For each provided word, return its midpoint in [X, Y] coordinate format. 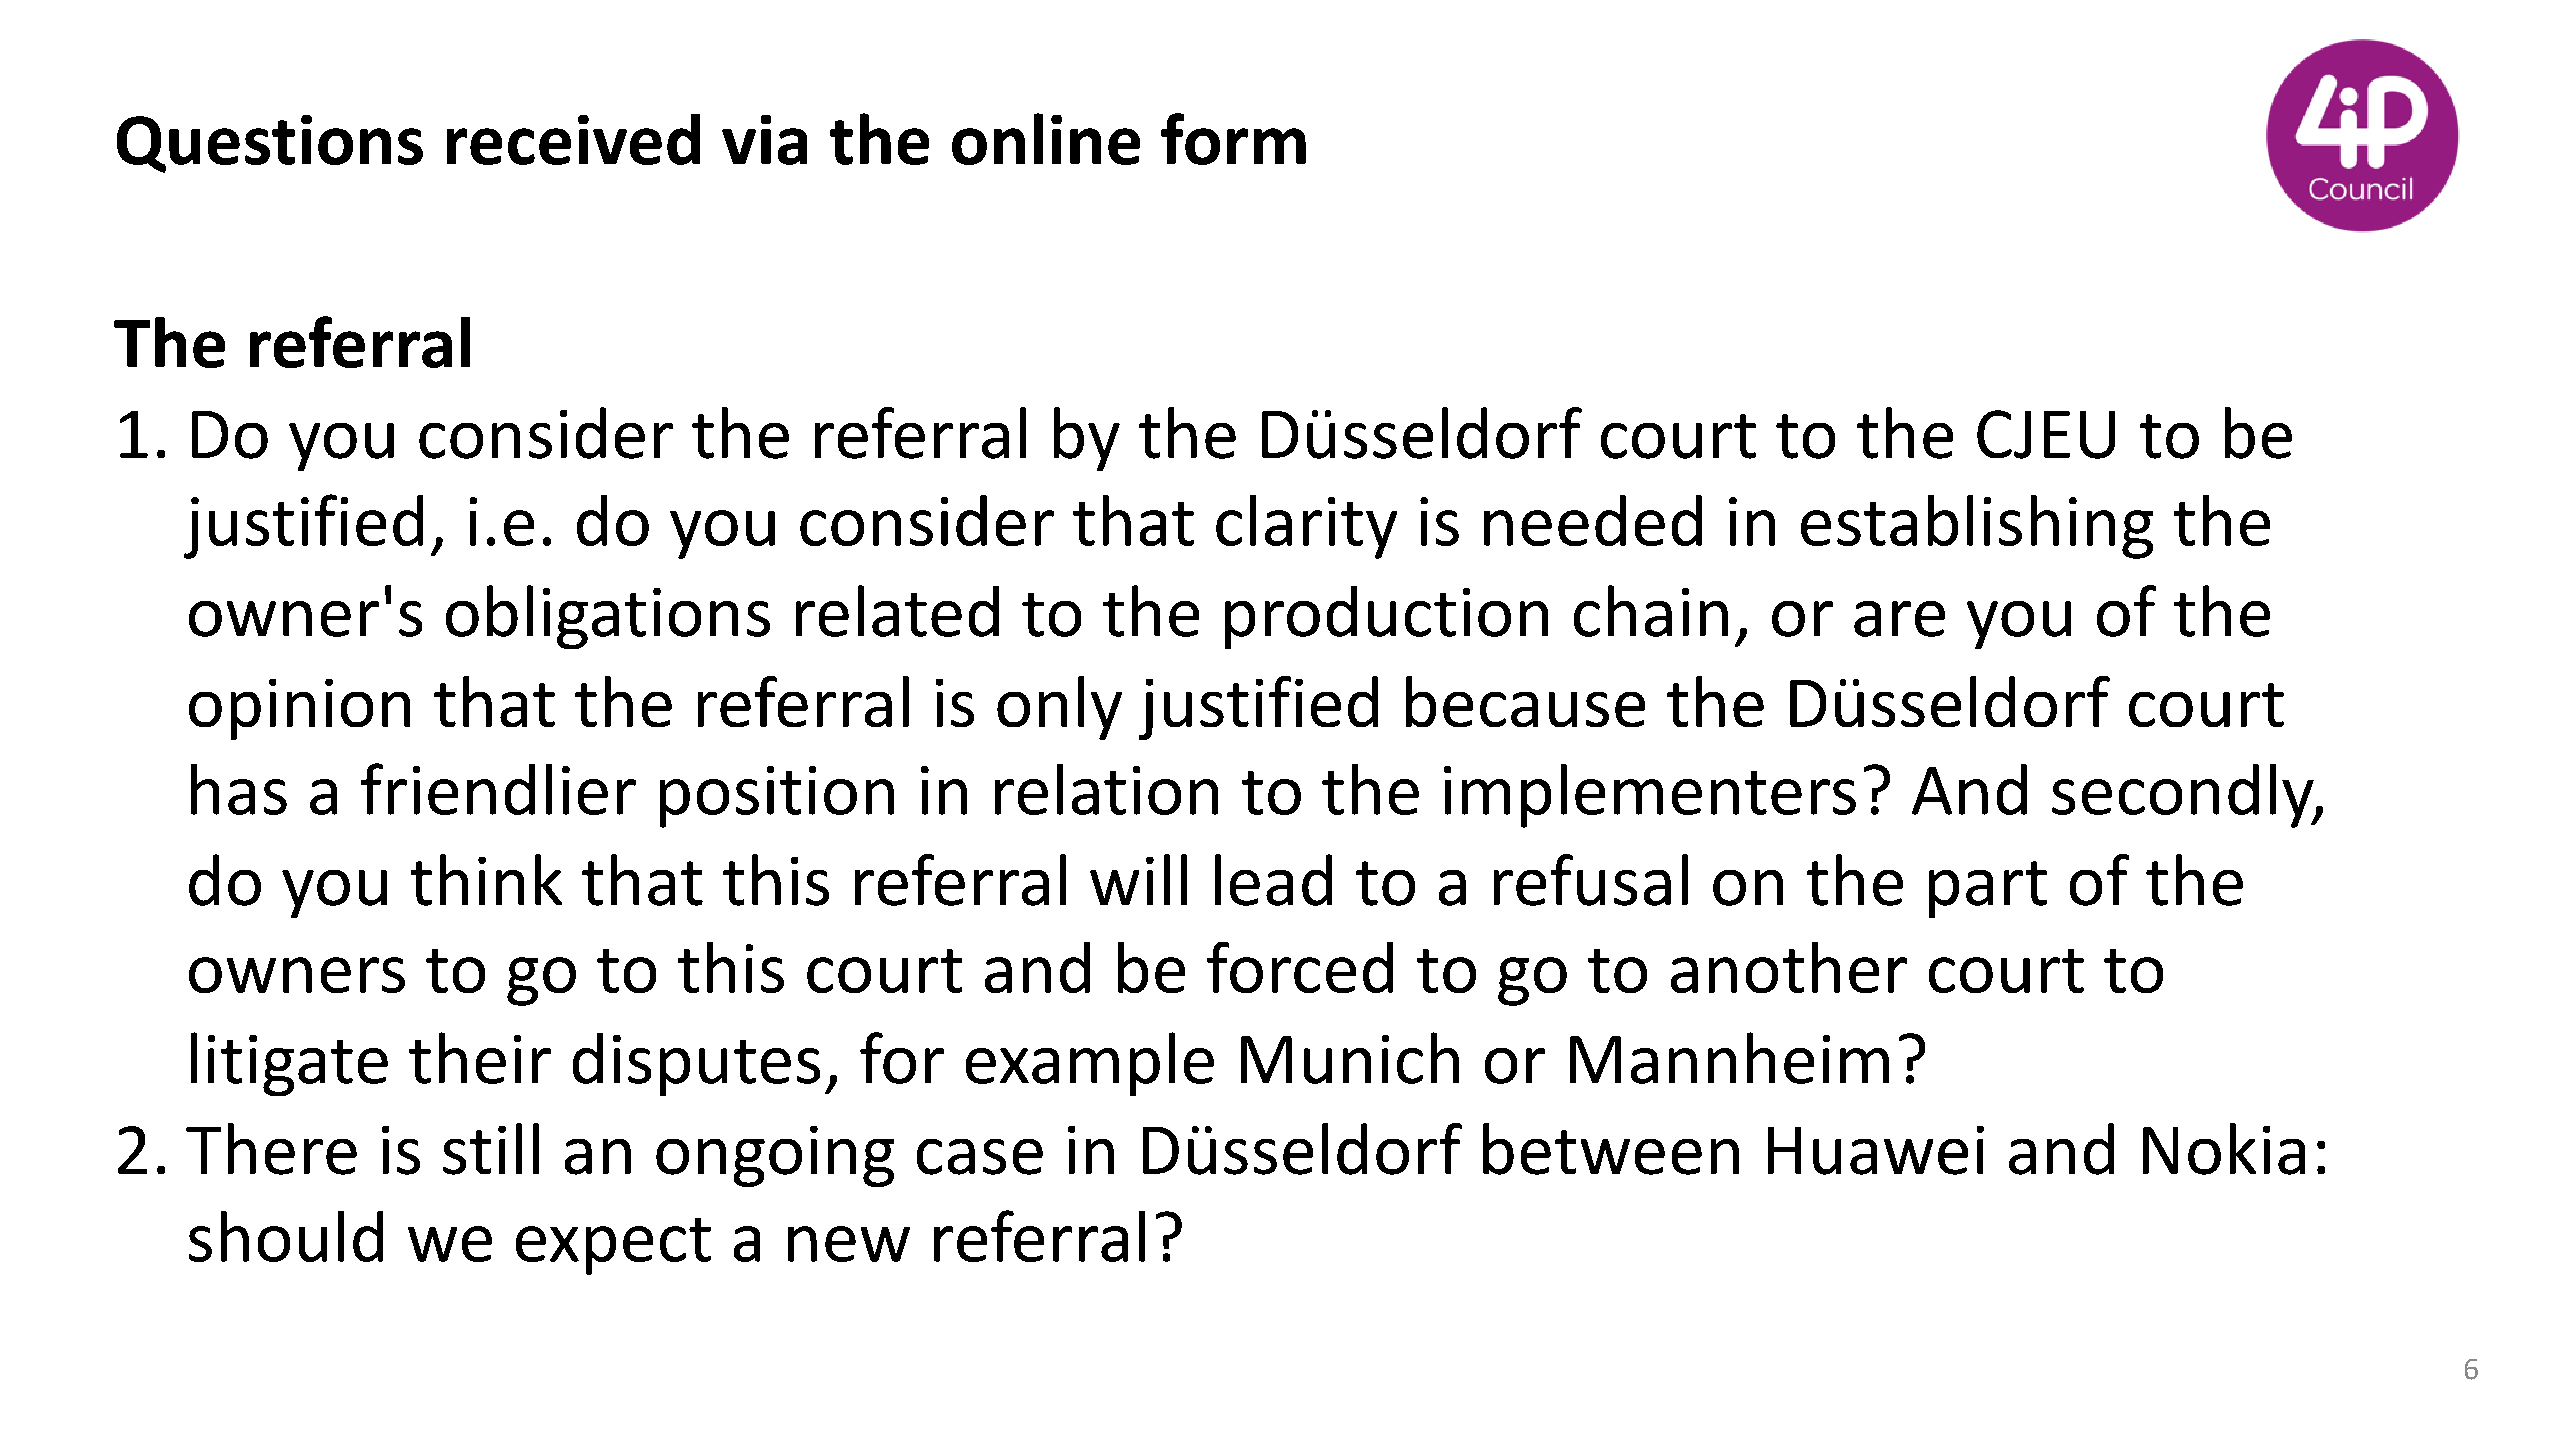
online [1046, 139]
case [980, 1157]
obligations [608, 617]
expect [613, 1246]
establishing [1977, 527]
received [573, 139]
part [1988, 889]
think [486, 880]
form [1233, 139]
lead [1273, 880]
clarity [1306, 527]
